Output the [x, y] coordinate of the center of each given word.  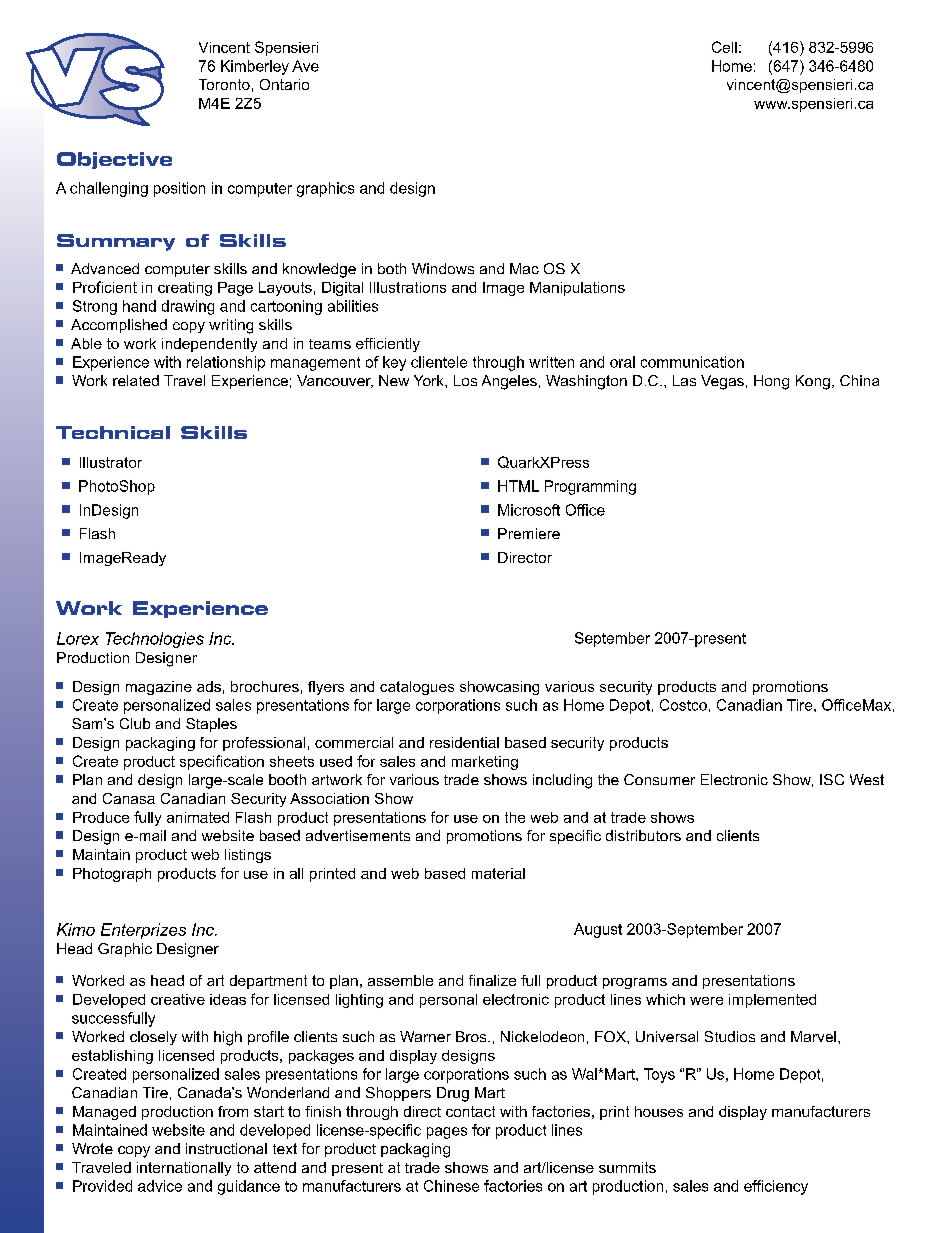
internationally [184, 1169]
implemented [772, 1001]
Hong [771, 382]
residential [464, 742]
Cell [724, 47]
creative [178, 999]
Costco [683, 705]
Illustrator [111, 462]
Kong [813, 382]
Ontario [284, 84]
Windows [443, 268]
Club [135, 723]
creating [185, 289]
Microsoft [529, 510]
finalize [492, 980]
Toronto [224, 84]
